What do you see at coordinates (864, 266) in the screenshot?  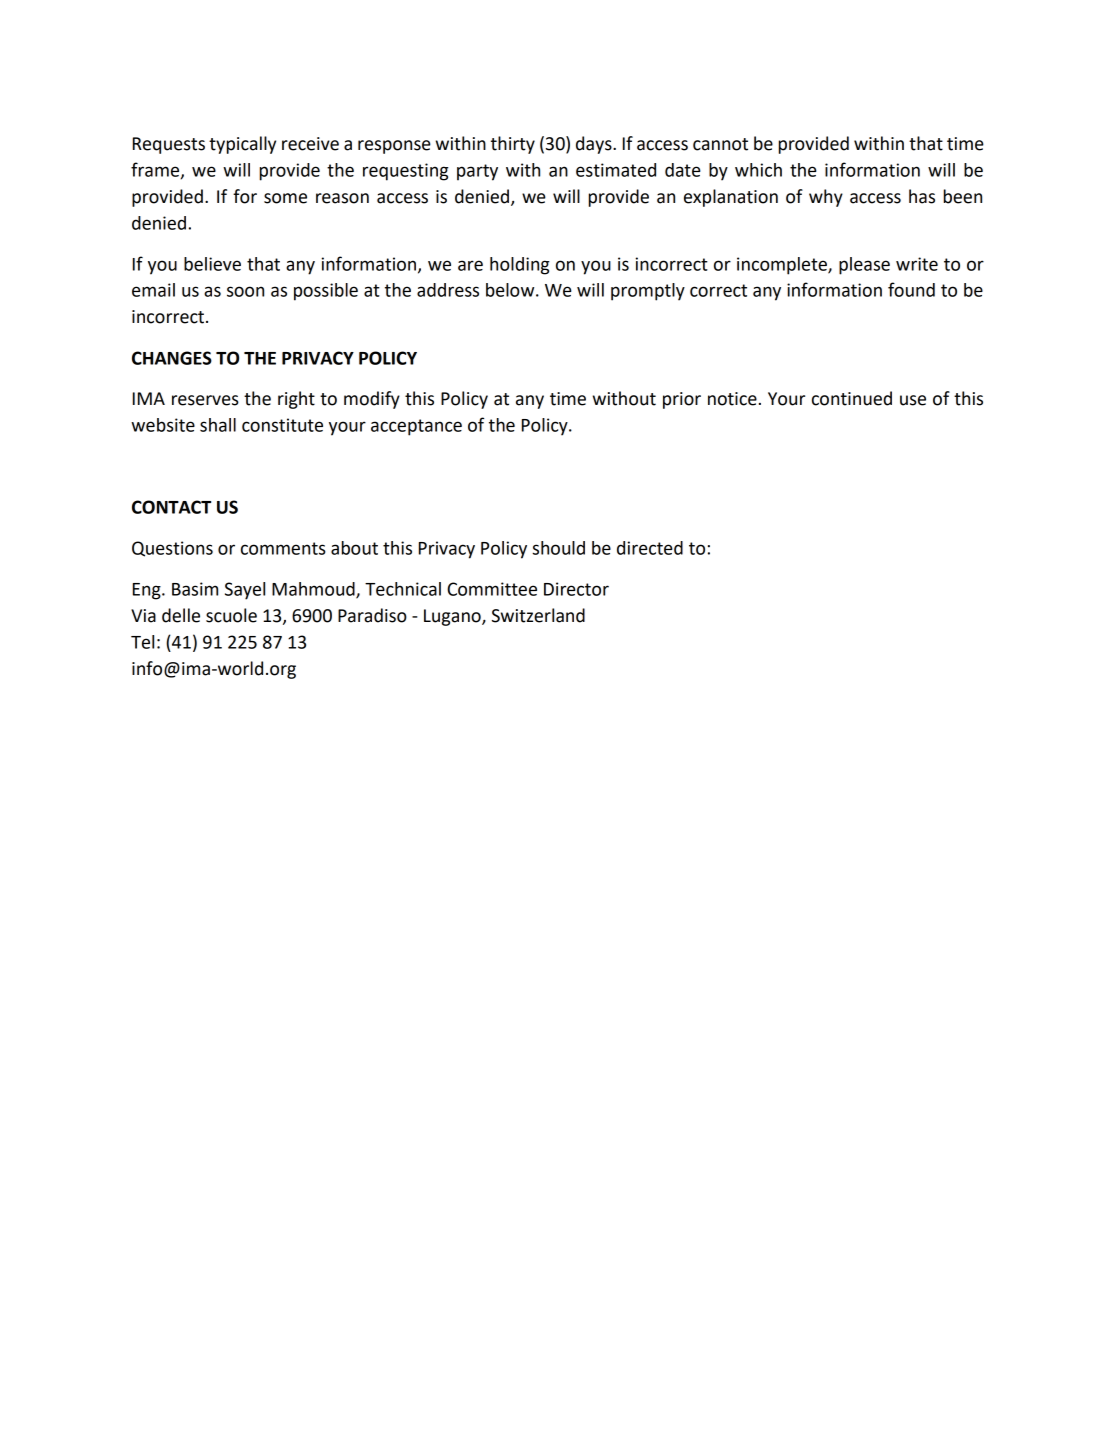 I see `please` at bounding box center [864, 266].
